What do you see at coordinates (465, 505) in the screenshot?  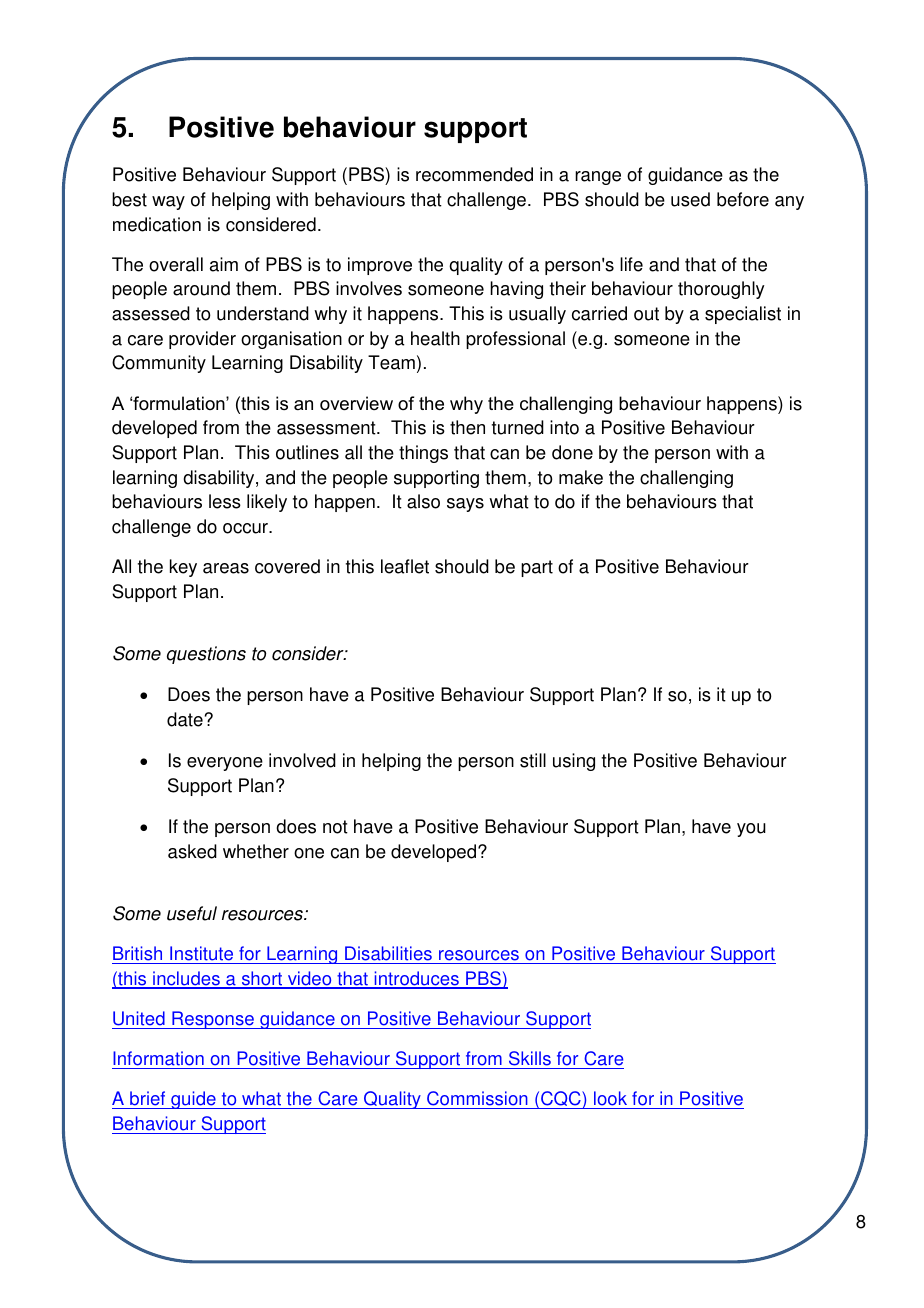 I see `says` at bounding box center [465, 505].
